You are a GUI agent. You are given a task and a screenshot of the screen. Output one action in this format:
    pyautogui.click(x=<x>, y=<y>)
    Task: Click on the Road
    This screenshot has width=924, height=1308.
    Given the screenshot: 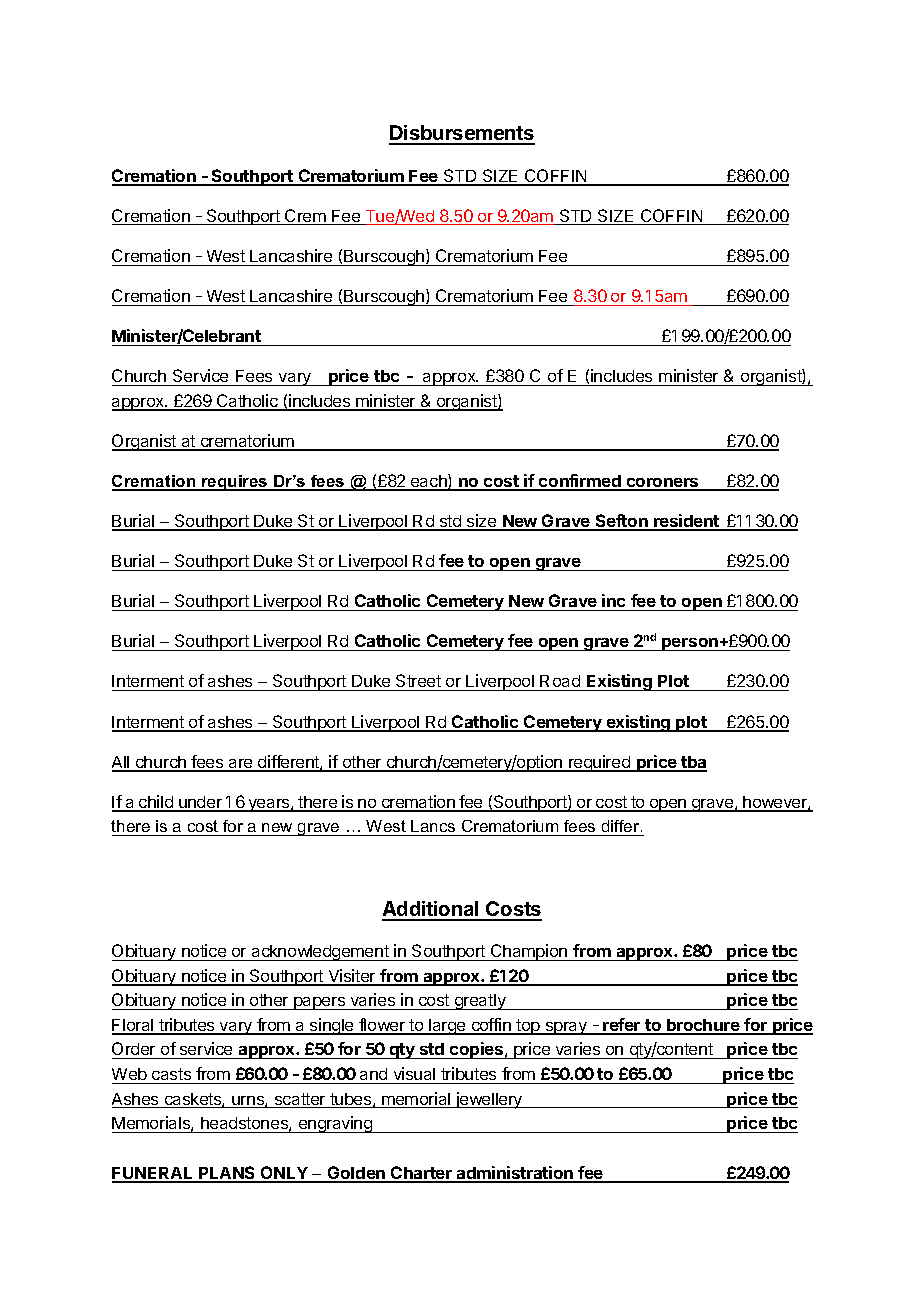 What is the action you would take?
    pyautogui.click(x=560, y=683)
